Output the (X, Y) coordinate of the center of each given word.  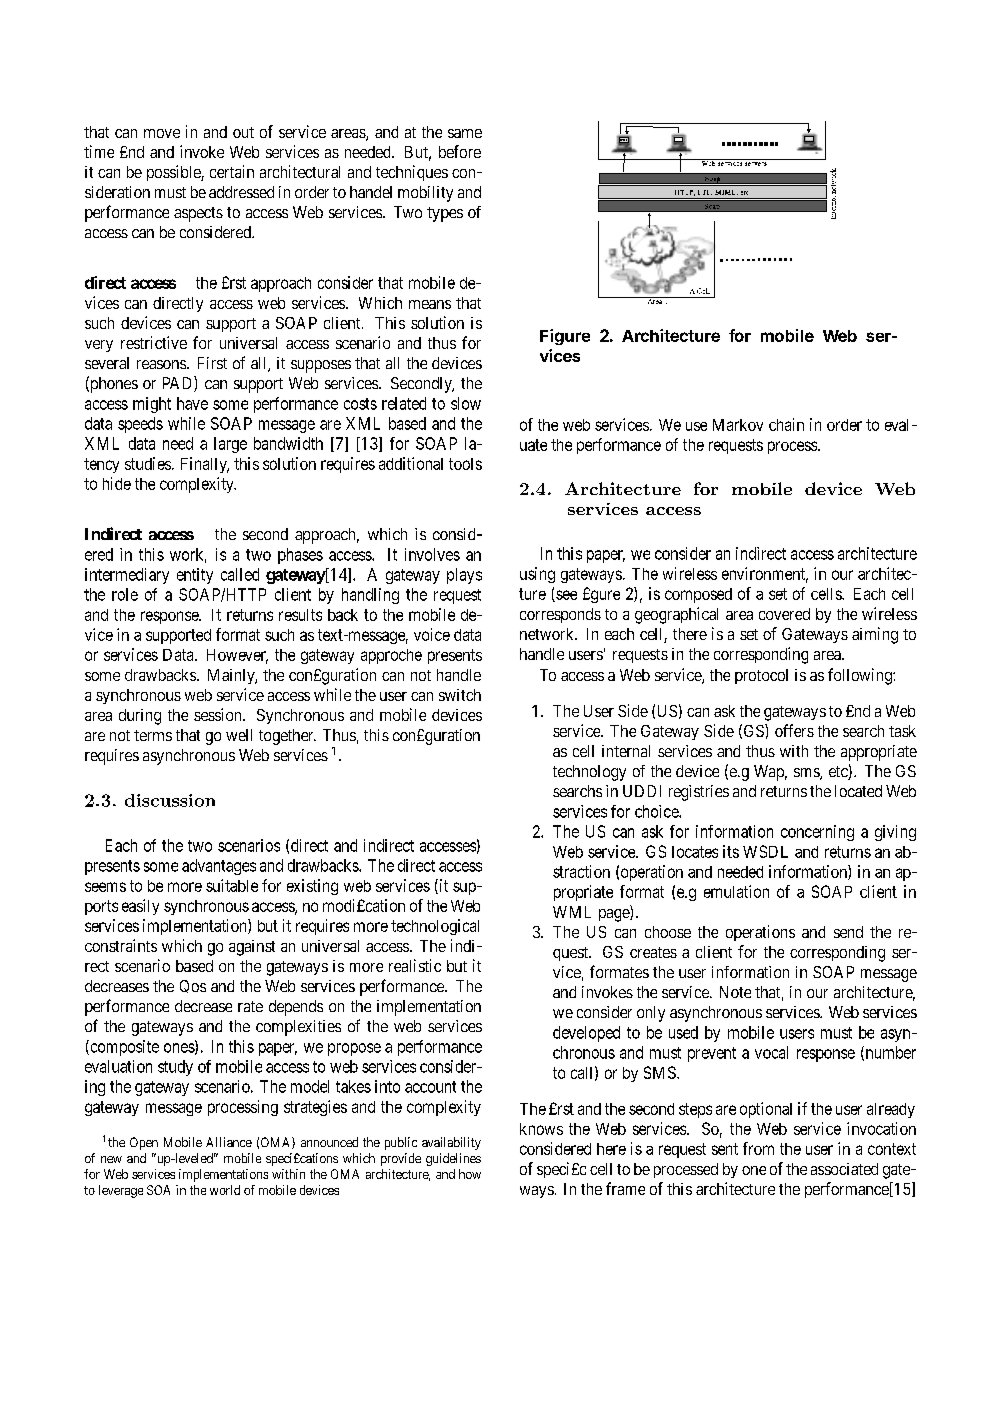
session (219, 714)
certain (232, 171)
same (465, 133)
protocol (761, 676)
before (460, 151)
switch (460, 695)
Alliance (229, 1142)
